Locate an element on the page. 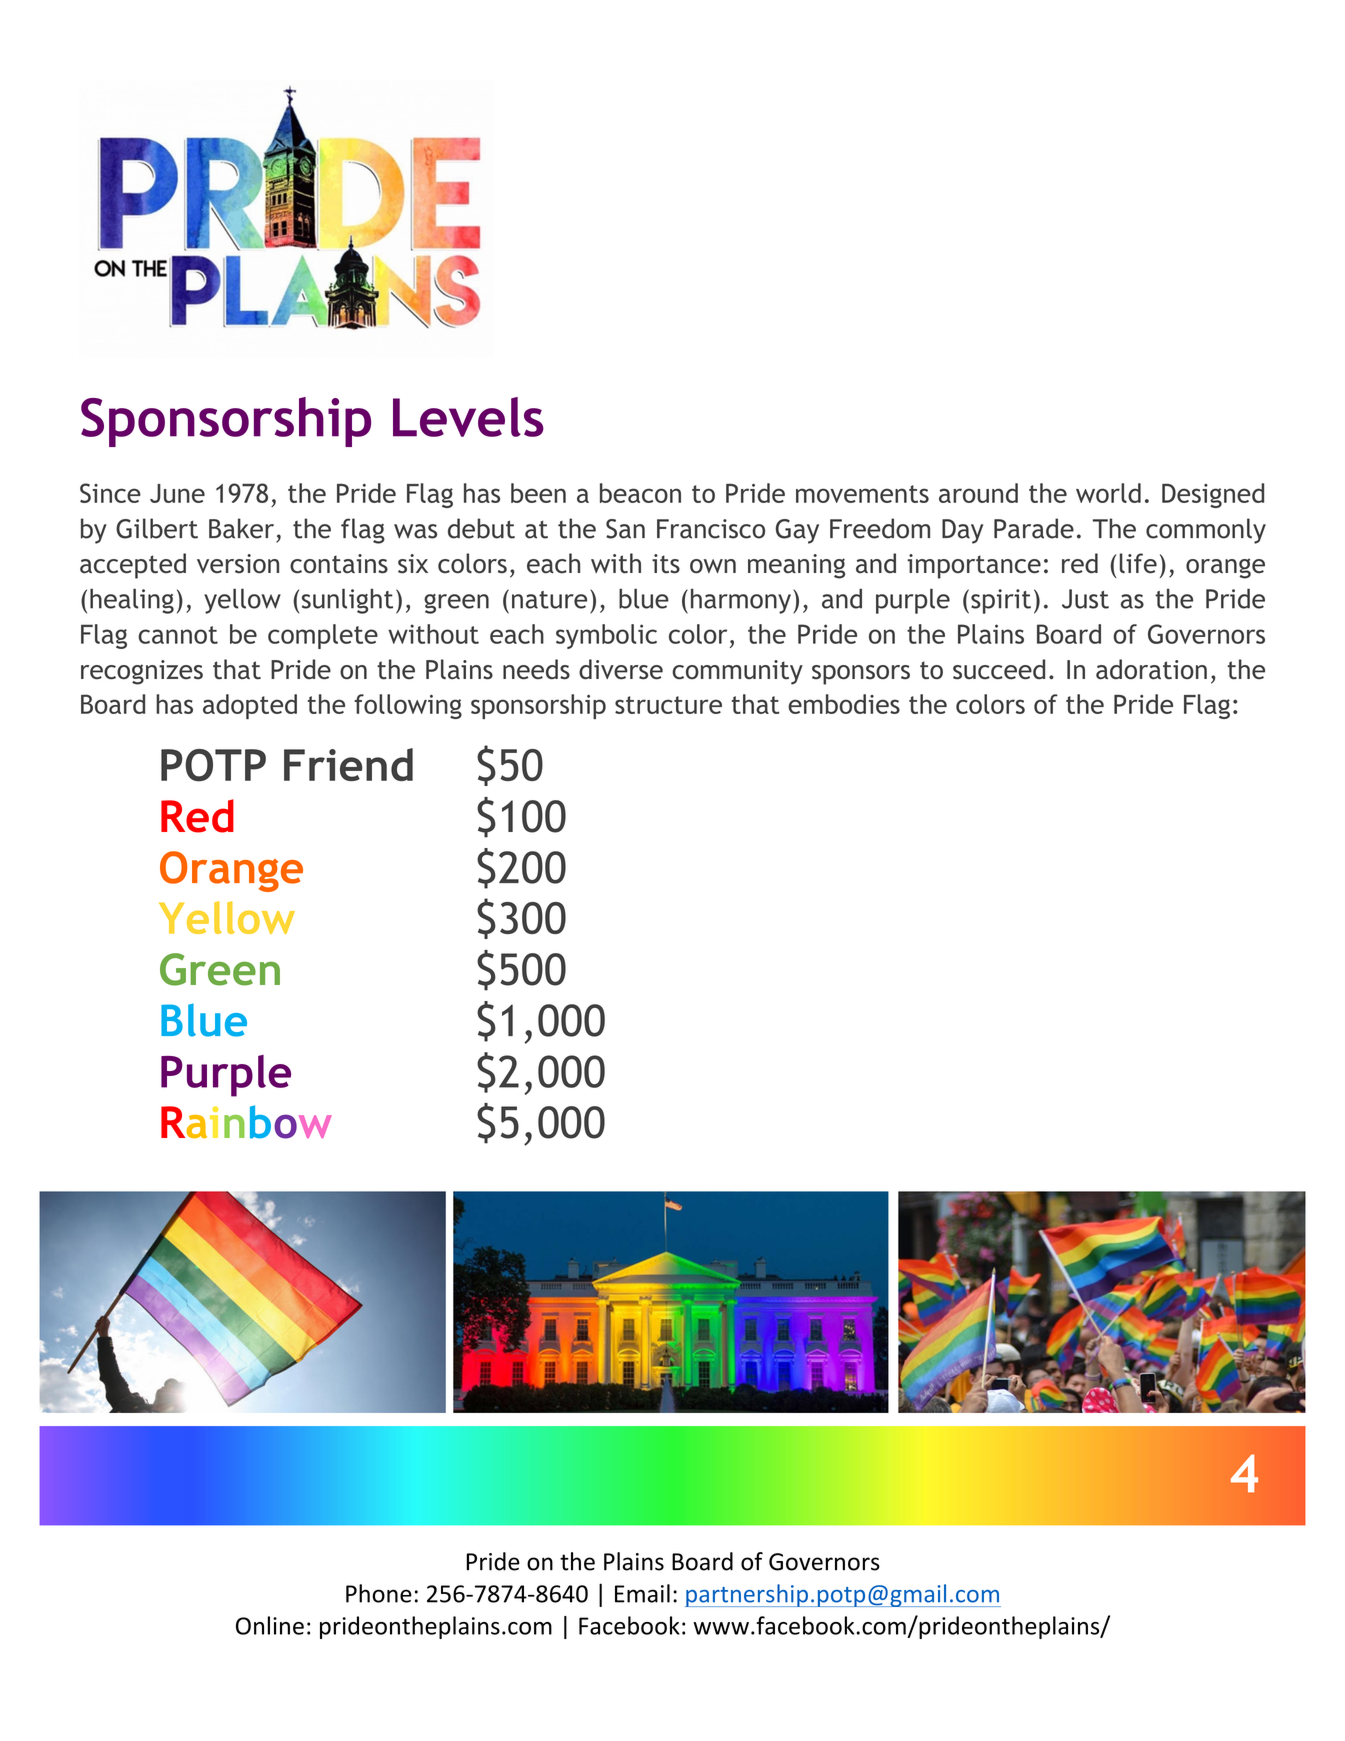 Image resolution: width=1345 pixels, height=1741 pixels. San is located at coordinates (625, 529).
